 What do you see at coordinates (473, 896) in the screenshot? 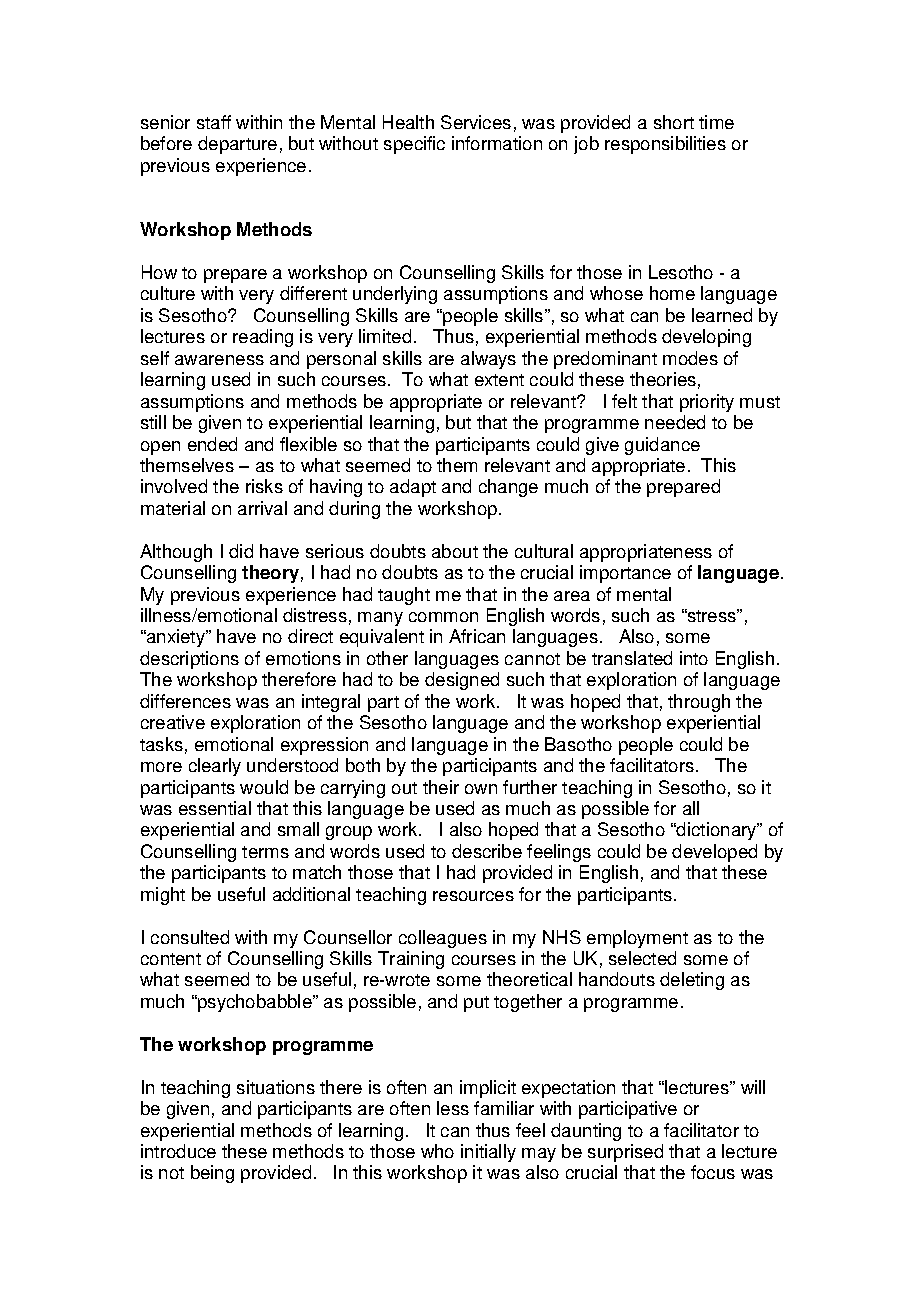
I see `resources` at bounding box center [473, 896].
